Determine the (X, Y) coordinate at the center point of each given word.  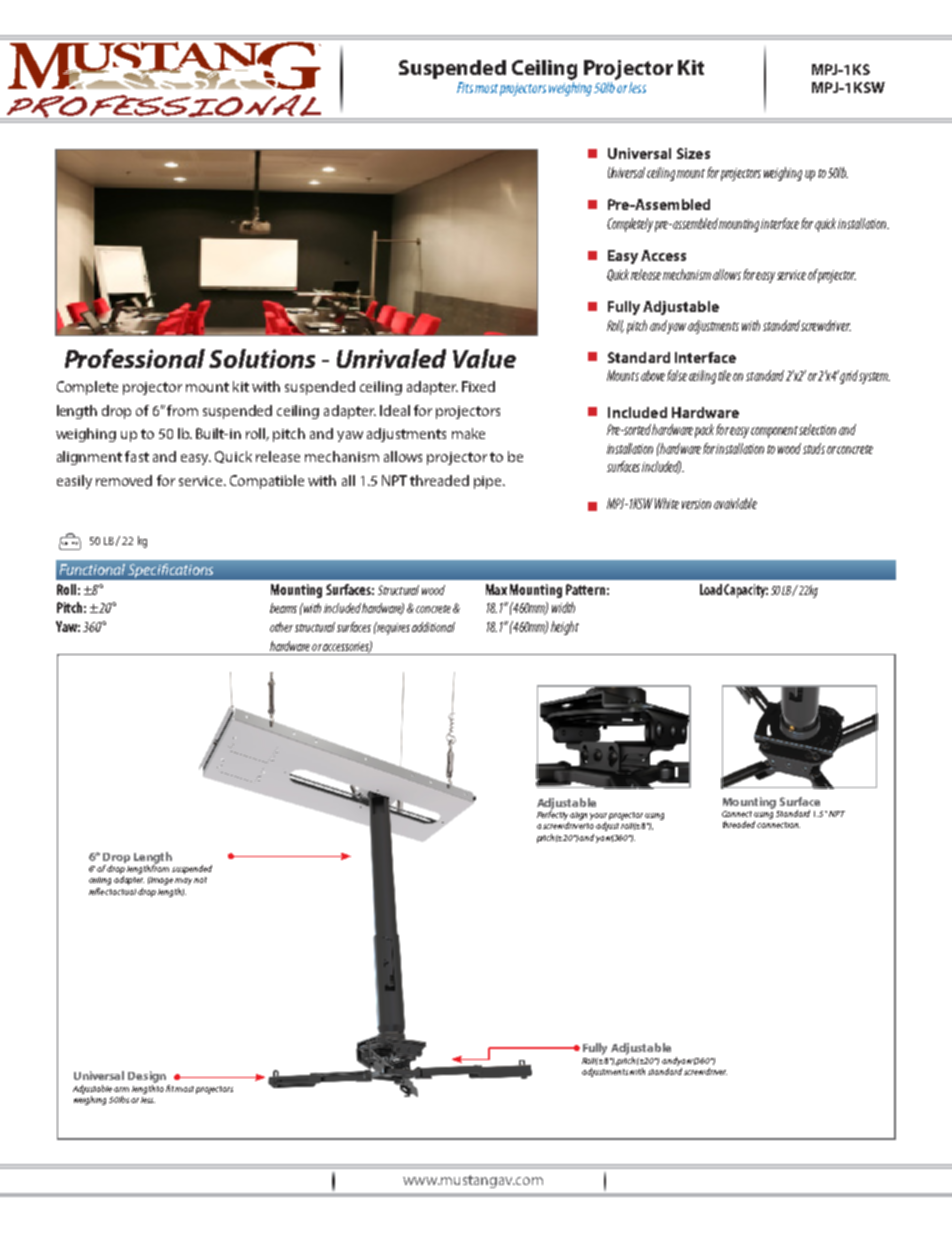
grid (849, 377)
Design (147, 1077)
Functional (92, 569)
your (598, 818)
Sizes (693, 153)
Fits (465, 87)
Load (711, 589)
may (183, 881)
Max (496, 589)
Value (484, 358)
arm (121, 1089)
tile (724, 375)
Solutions (262, 358)
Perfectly (553, 816)
